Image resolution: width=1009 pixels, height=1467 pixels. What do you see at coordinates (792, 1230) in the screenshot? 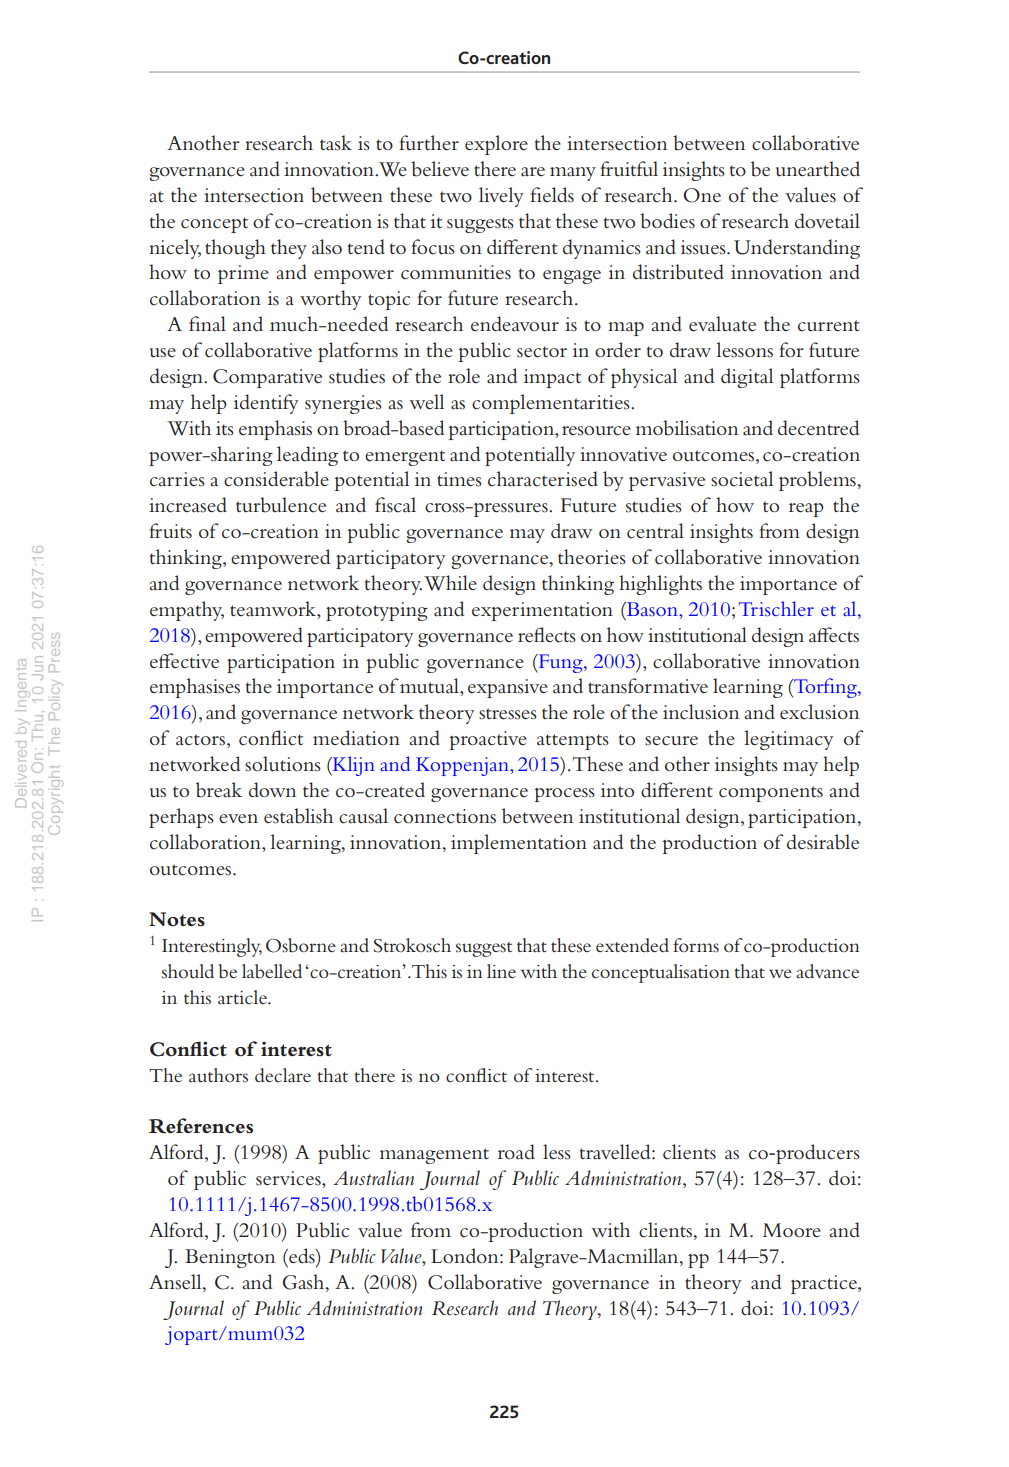
I see `Moore` at bounding box center [792, 1230].
